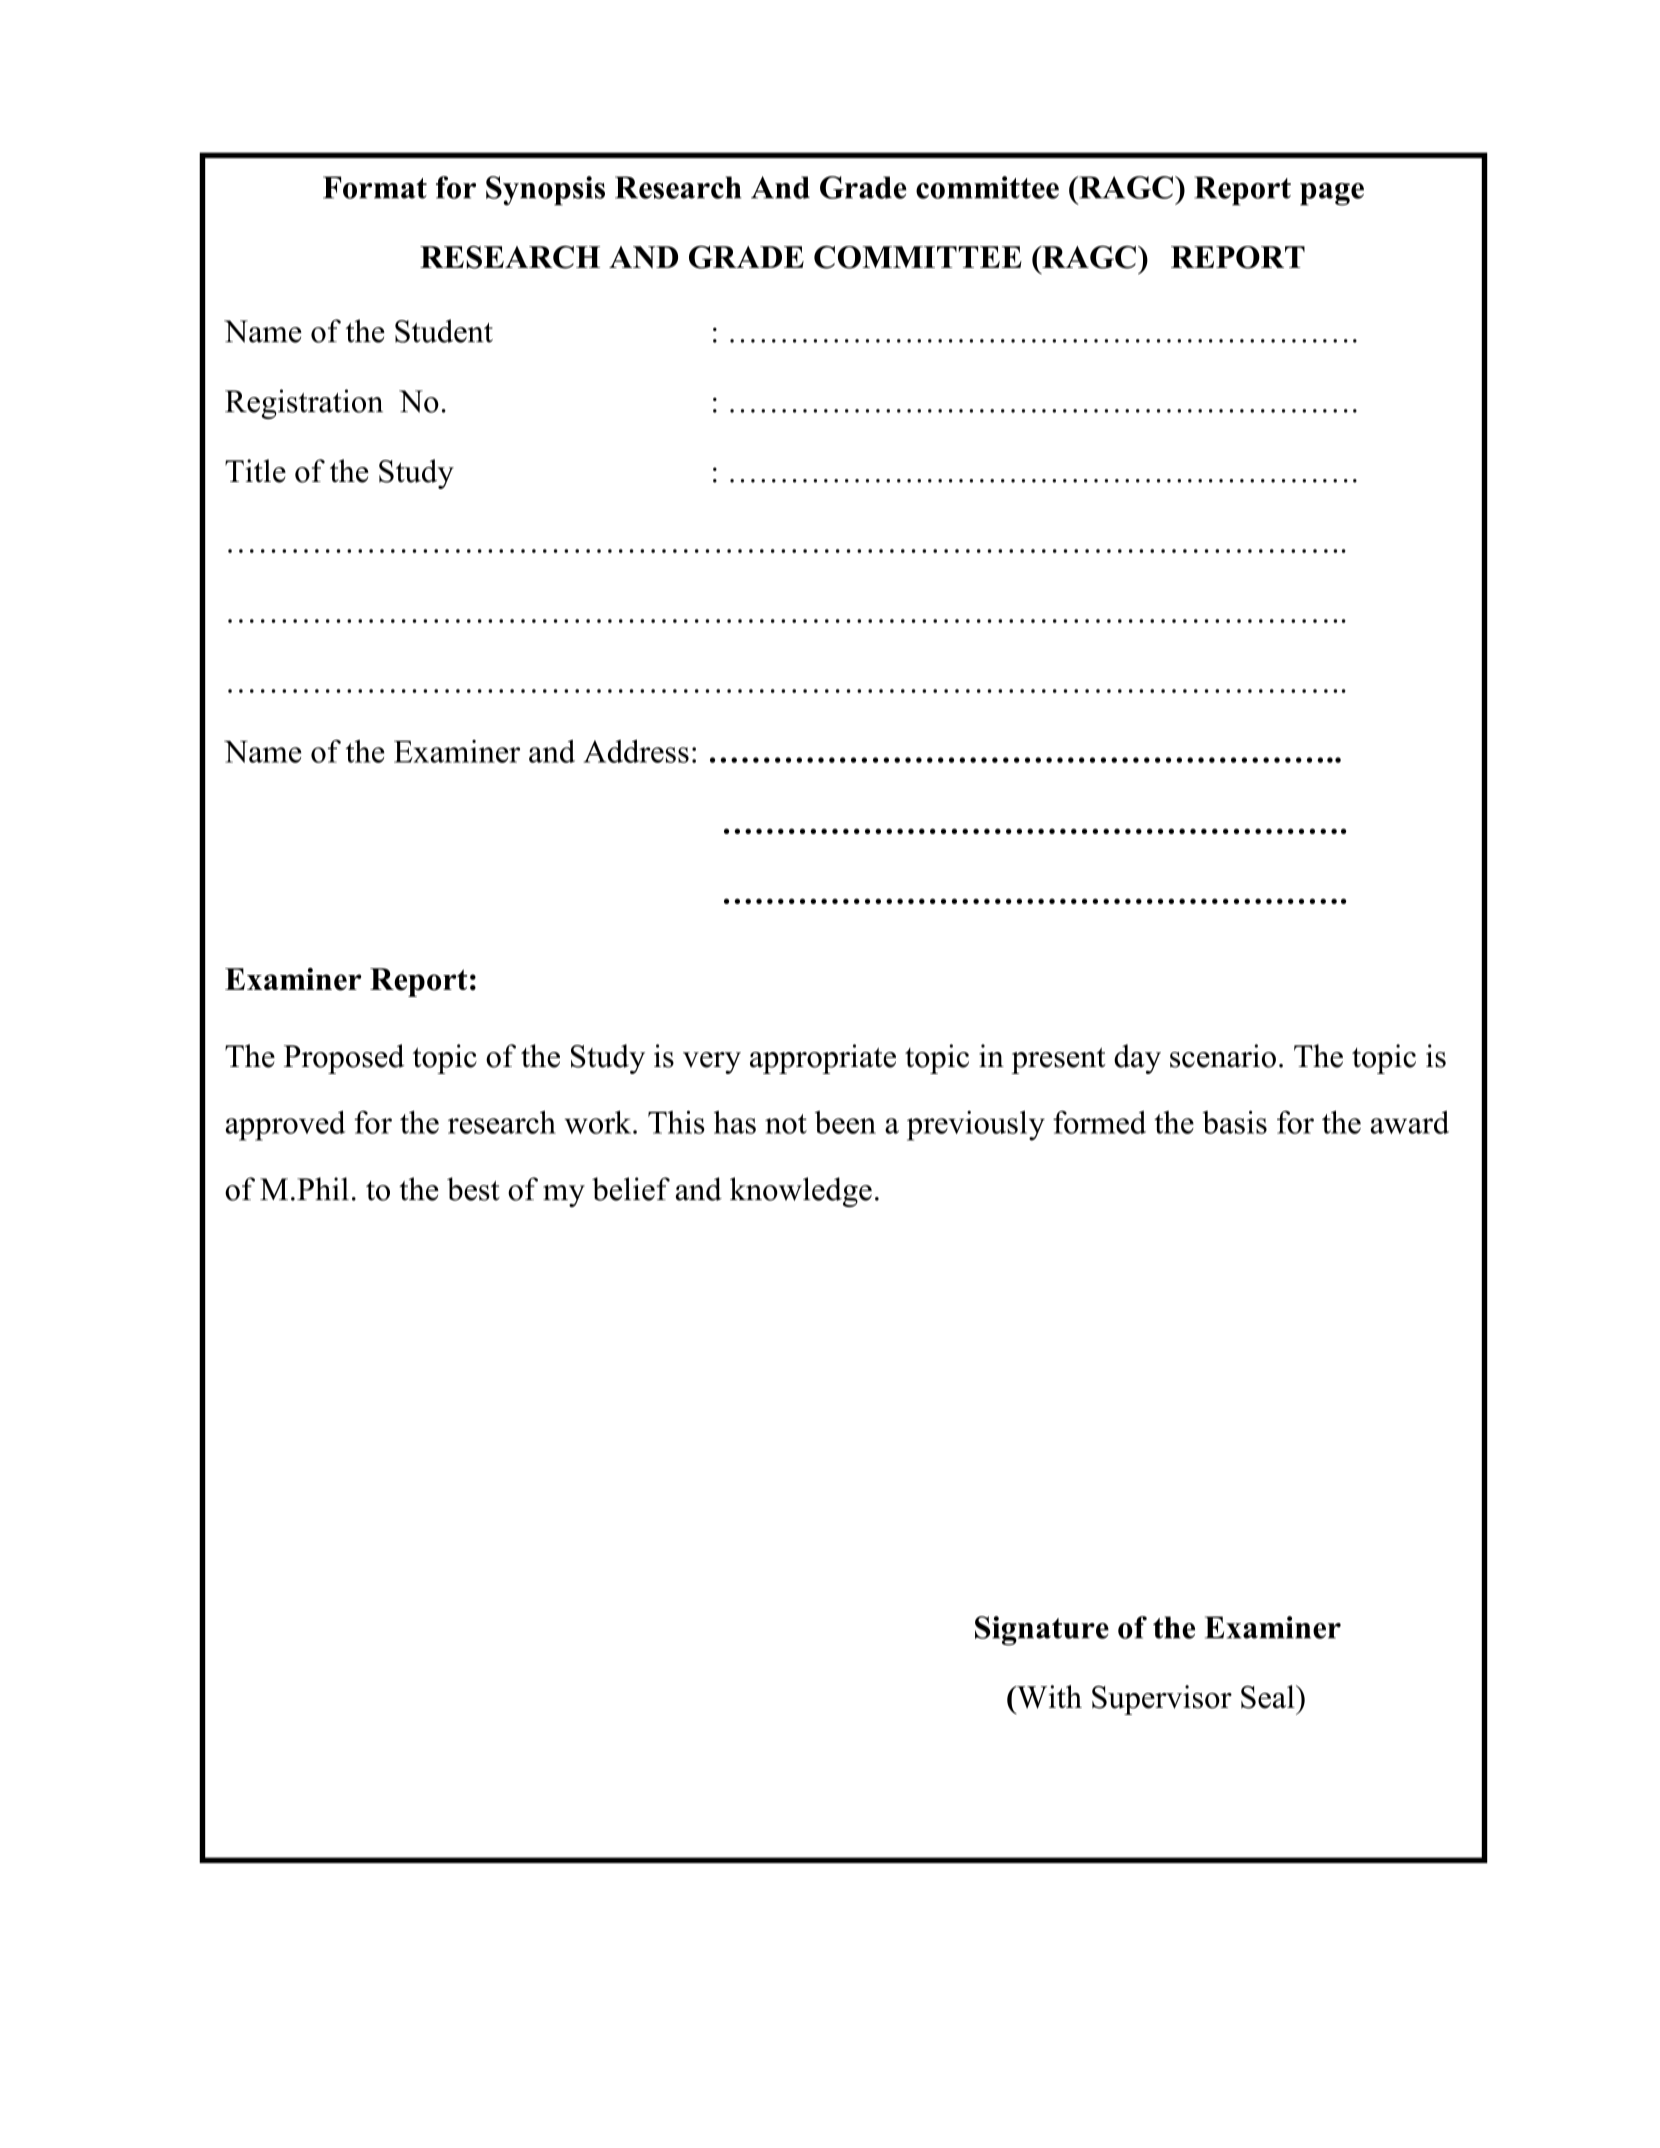 The height and width of the document is (2148, 1660). What do you see at coordinates (1223, 1056) in the document?
I see `scenario` at bounding box center [1223, 1056].
